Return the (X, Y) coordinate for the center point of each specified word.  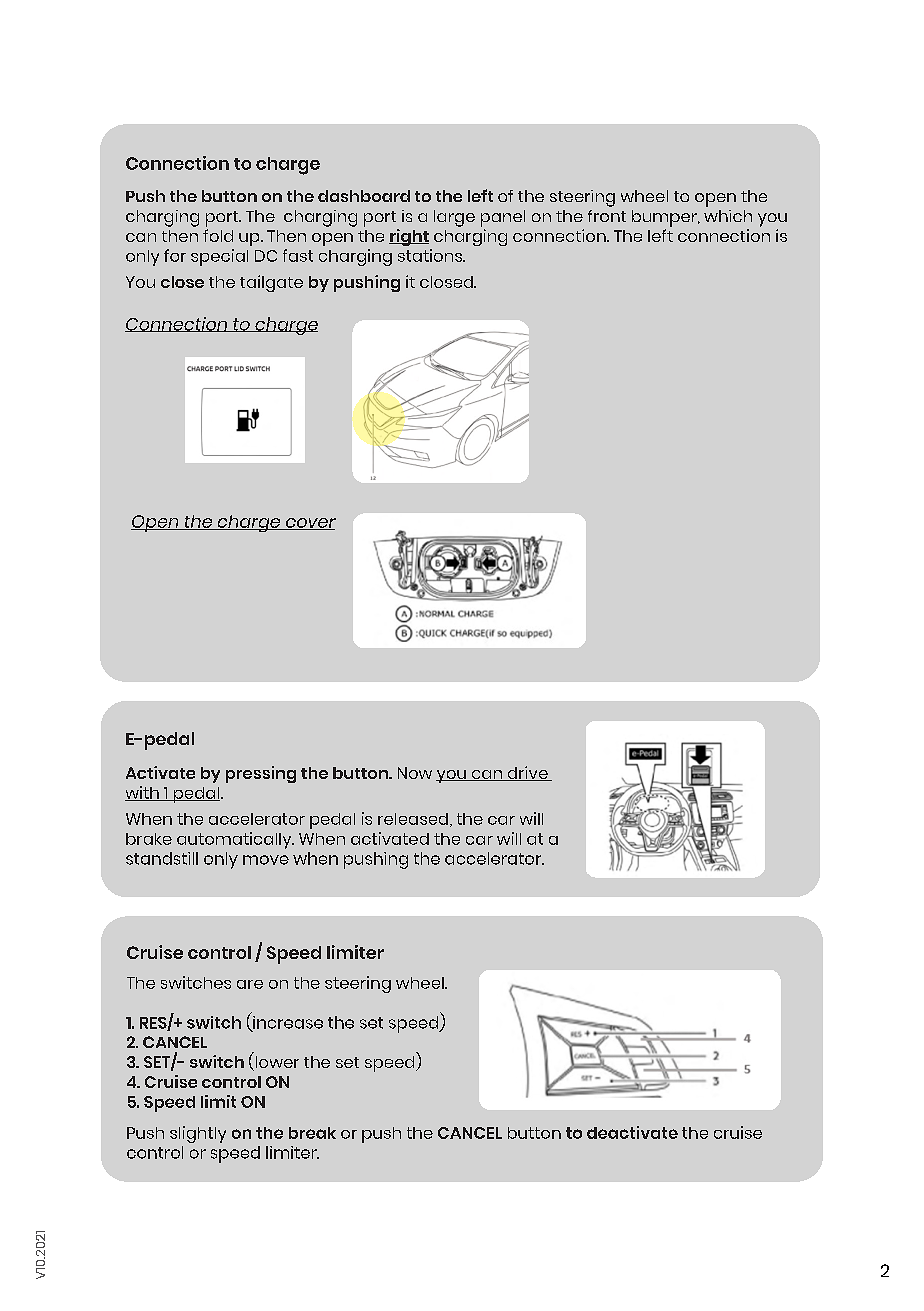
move (266, 860)
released (413, 819)
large (454, 218)
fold (218, 235)
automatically (235, 840)
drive (527, 773)
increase (287, 1023)
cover (309, 524)
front (607, 216)
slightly (198, 1134)
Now (415, 773)
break (312, 1133)
